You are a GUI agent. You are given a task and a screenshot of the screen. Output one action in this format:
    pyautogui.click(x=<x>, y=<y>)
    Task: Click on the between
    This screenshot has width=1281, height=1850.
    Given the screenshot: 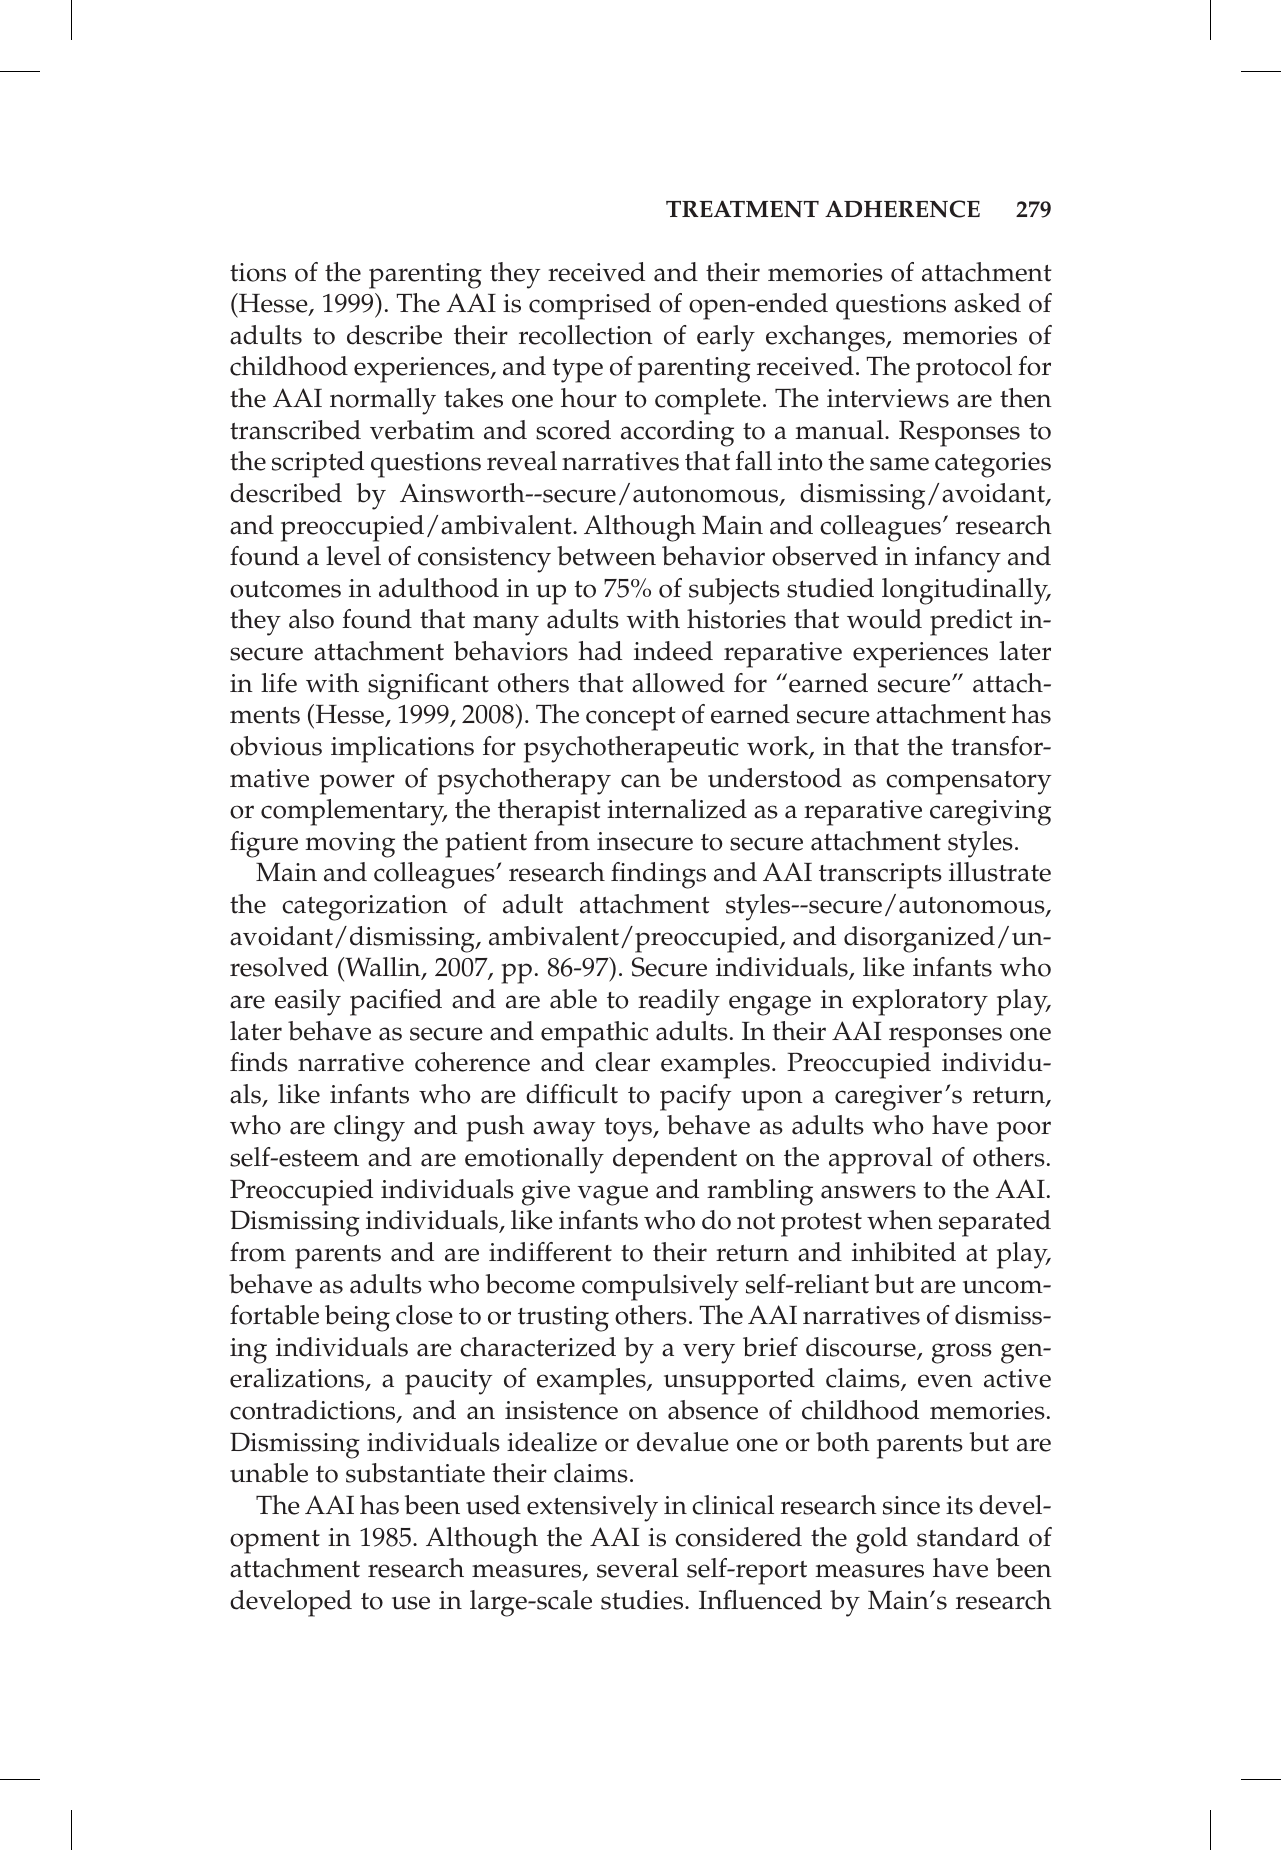 What is the action you would take?
    pyautogui.click(x=606, y=556)
